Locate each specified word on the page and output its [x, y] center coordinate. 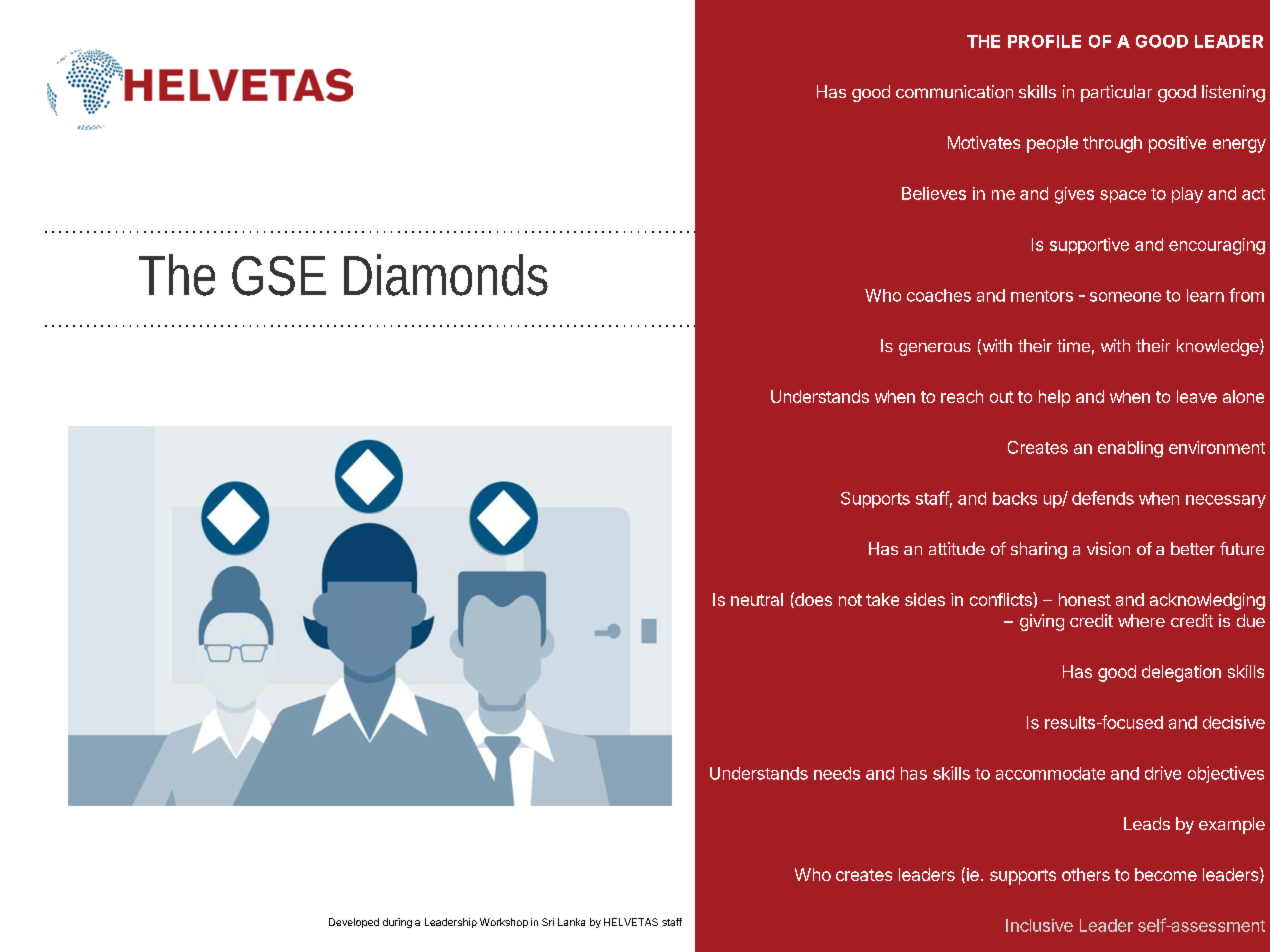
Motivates [984, 142]
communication [954, 91]
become [1166, 874]
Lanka [571, 922]
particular [1116, 93]
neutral [757, 599]
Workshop [504, 923]
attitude [957, 548]
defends [1103, 498]
